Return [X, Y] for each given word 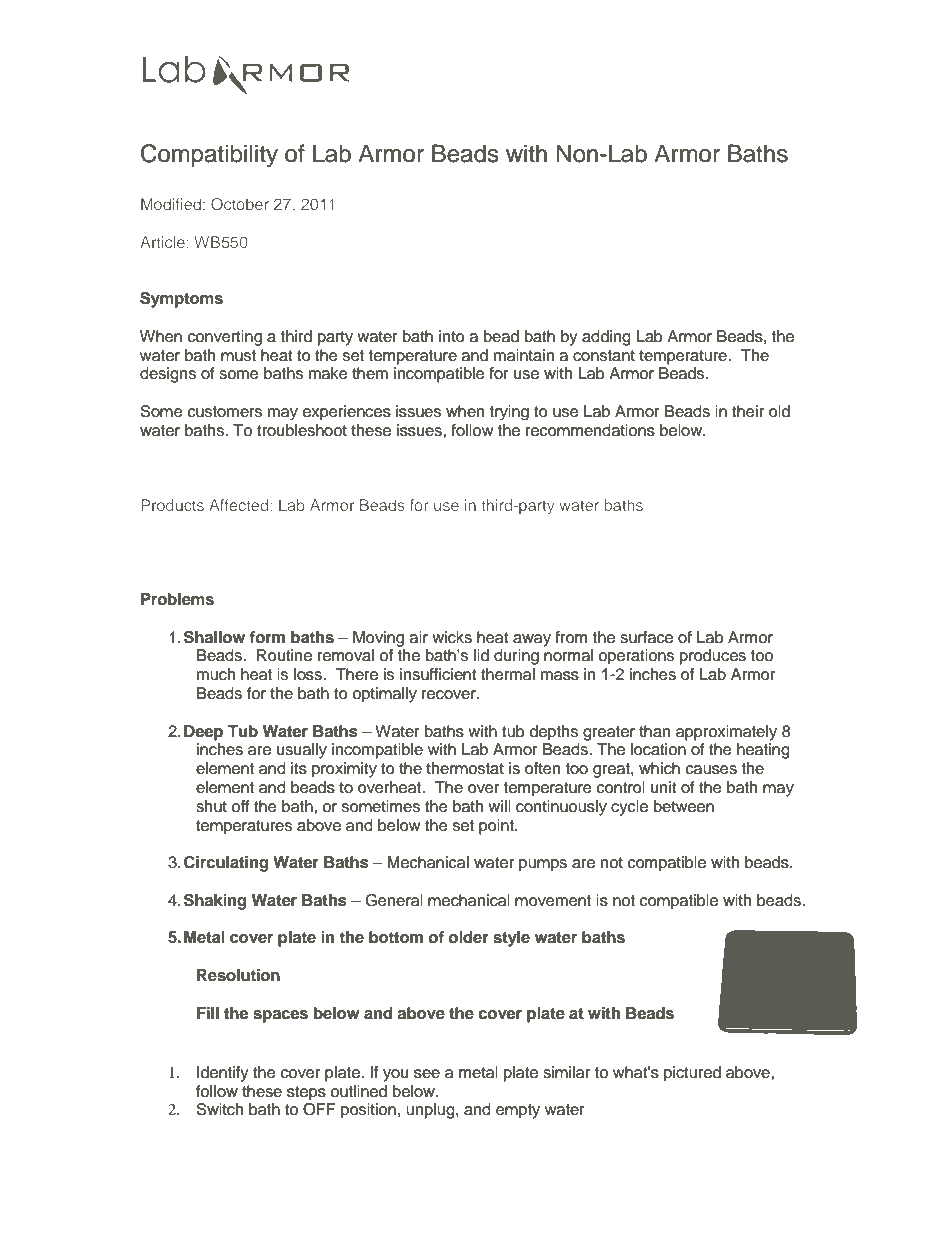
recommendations [590, 430]
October [240, 204]
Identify [223, 1074]
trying [509, 412]
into [452, 336]
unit [664, 787]
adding [606, 338]
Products [172, 505]
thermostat [465, 768]
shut [211, 806]
